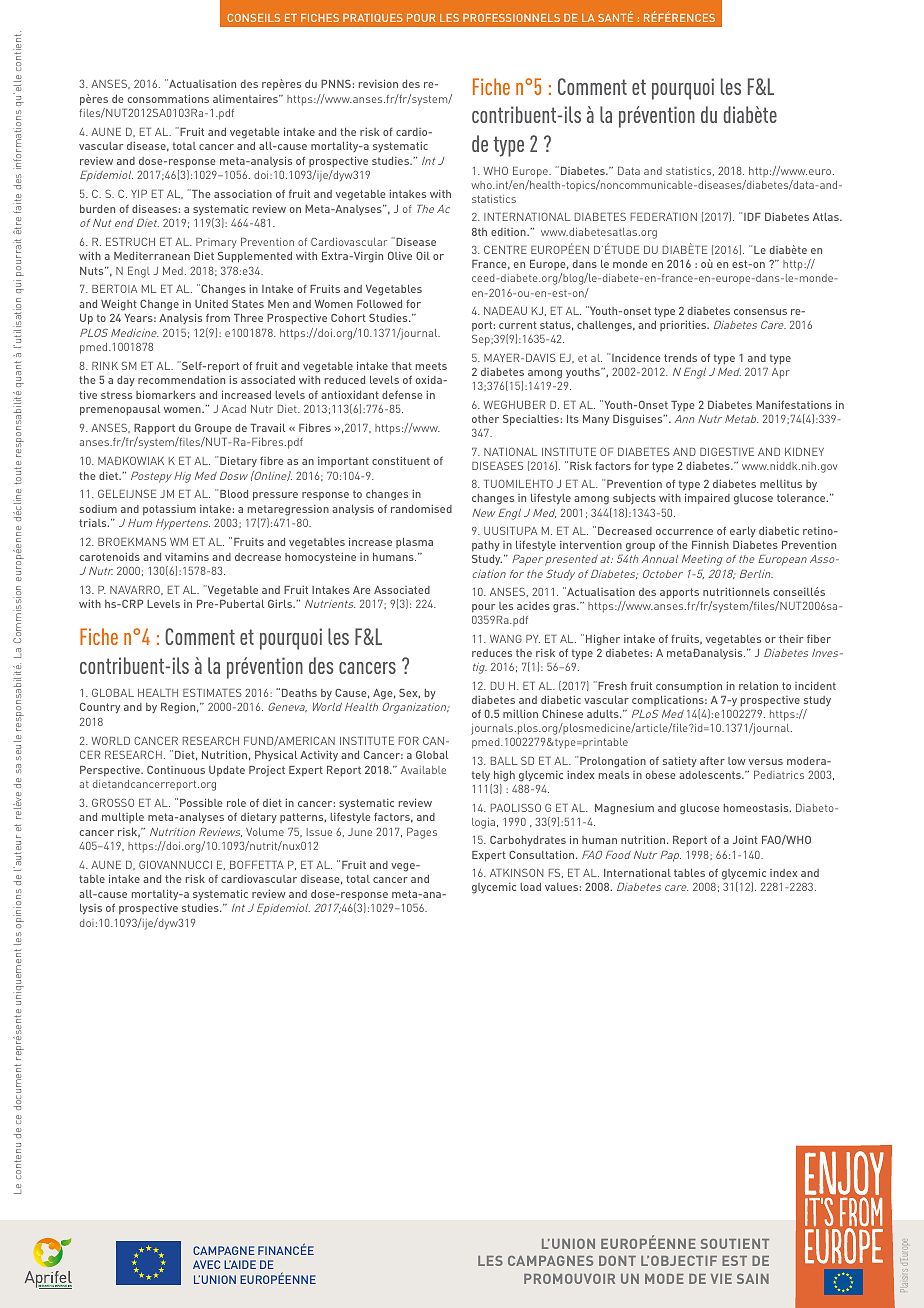 The image size is (924, 1308). What do you see at coordinates (707, 498) in the document?
I see `impaired` at bounding box center [707, 498].
